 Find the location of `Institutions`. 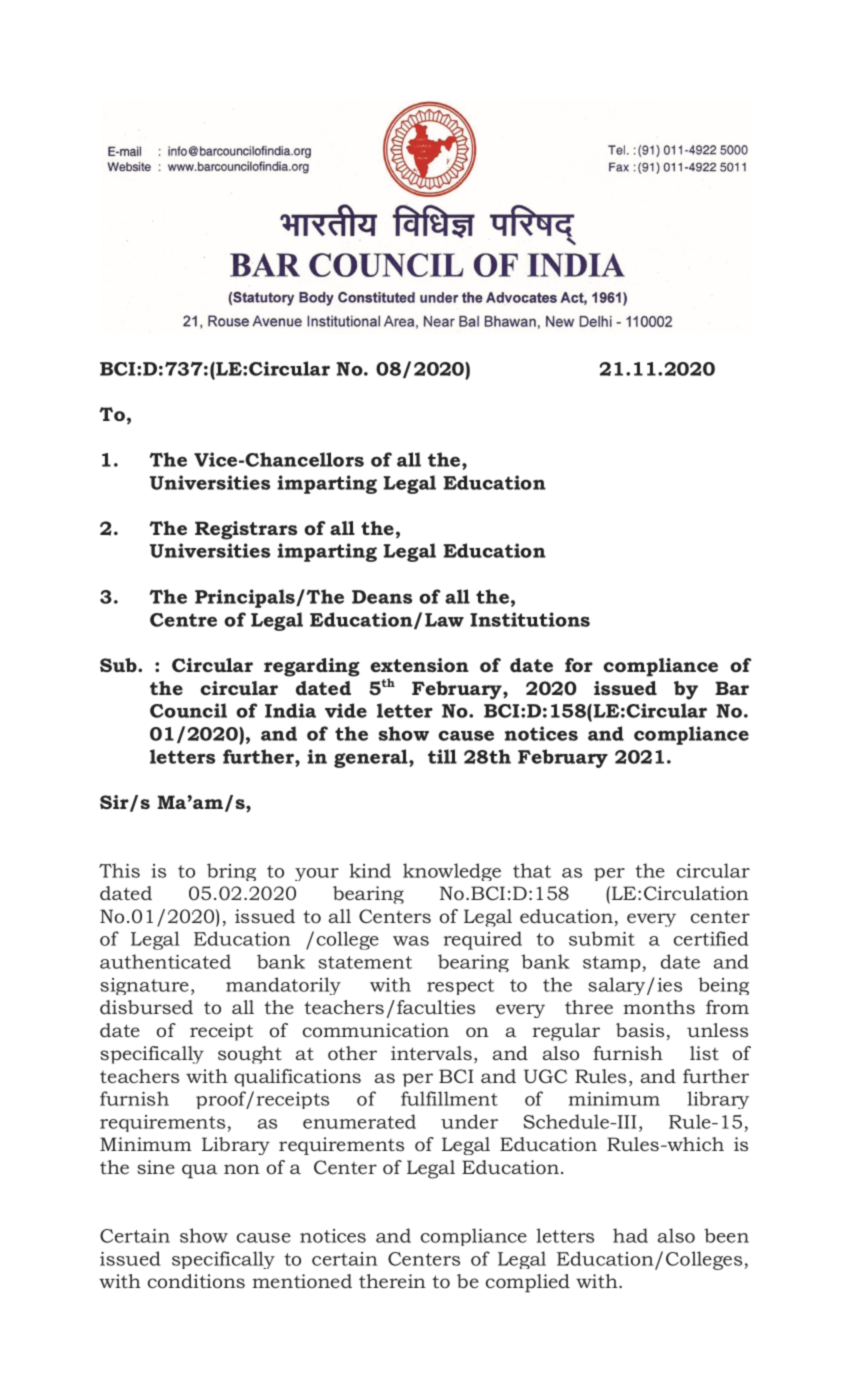

Institutions is located at coordinates (530, 619).
